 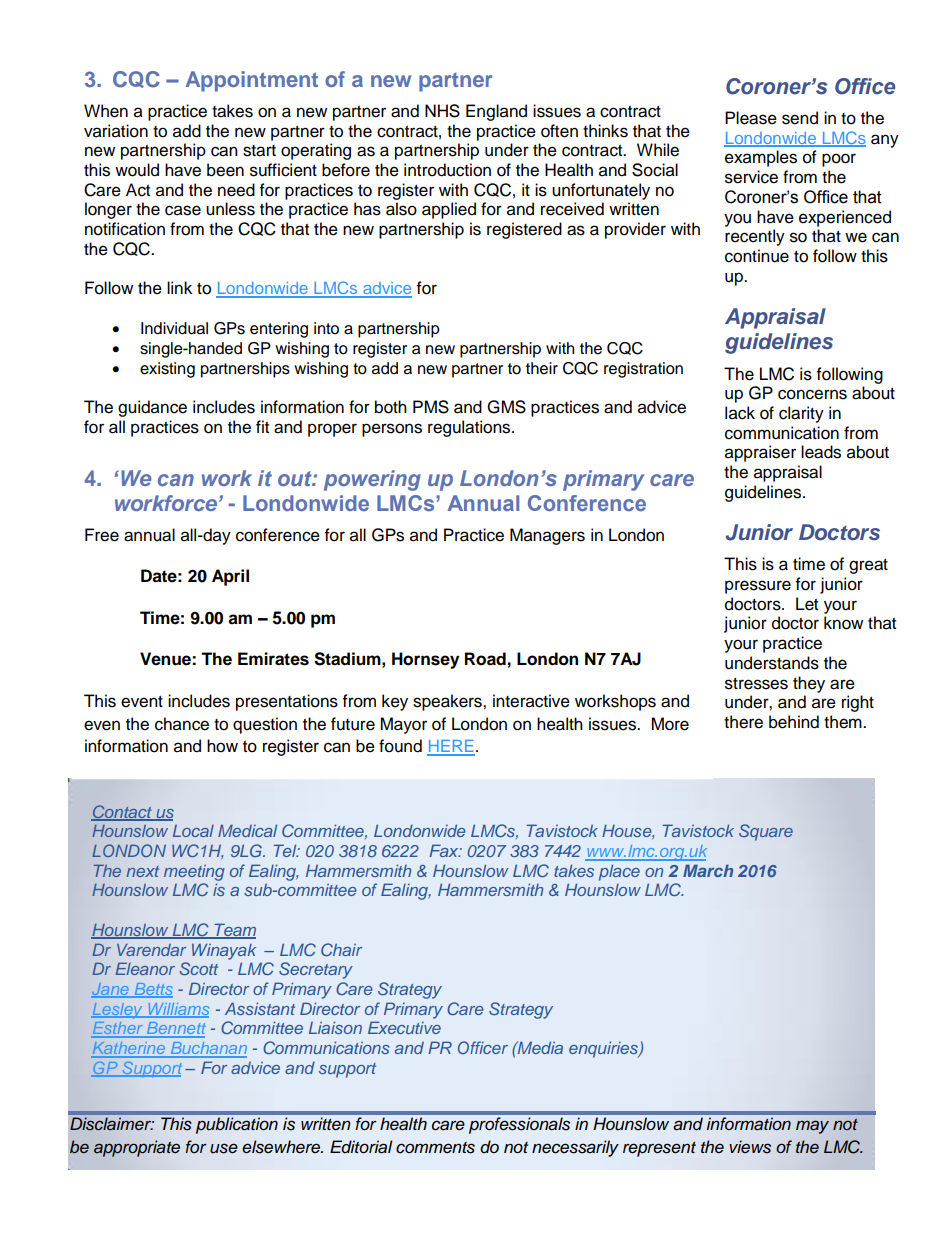 What do you see at coordinates (237, 1125) in the document?
I see `publication` at bounding box center [237, 1125].
